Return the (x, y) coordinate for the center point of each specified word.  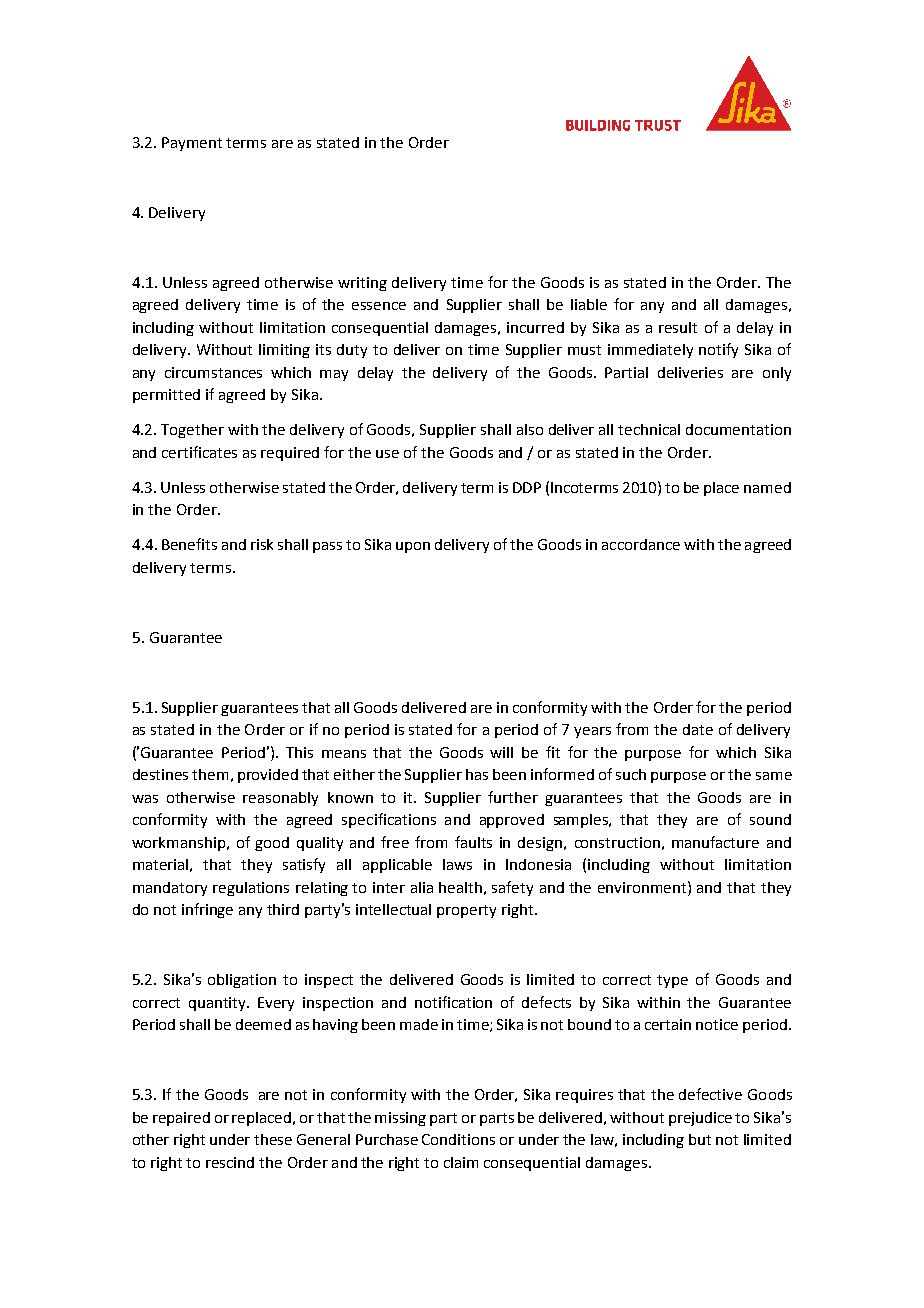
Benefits (189, 544)
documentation (738, 429)
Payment (192, 144)
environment (643, 887)
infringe (207, 910)
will (501, 752)
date (698, 729)
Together (192, 431)
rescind (230, 1162)
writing (362, 284)
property (466, 911)
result (678, 327)
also (530, 429)
